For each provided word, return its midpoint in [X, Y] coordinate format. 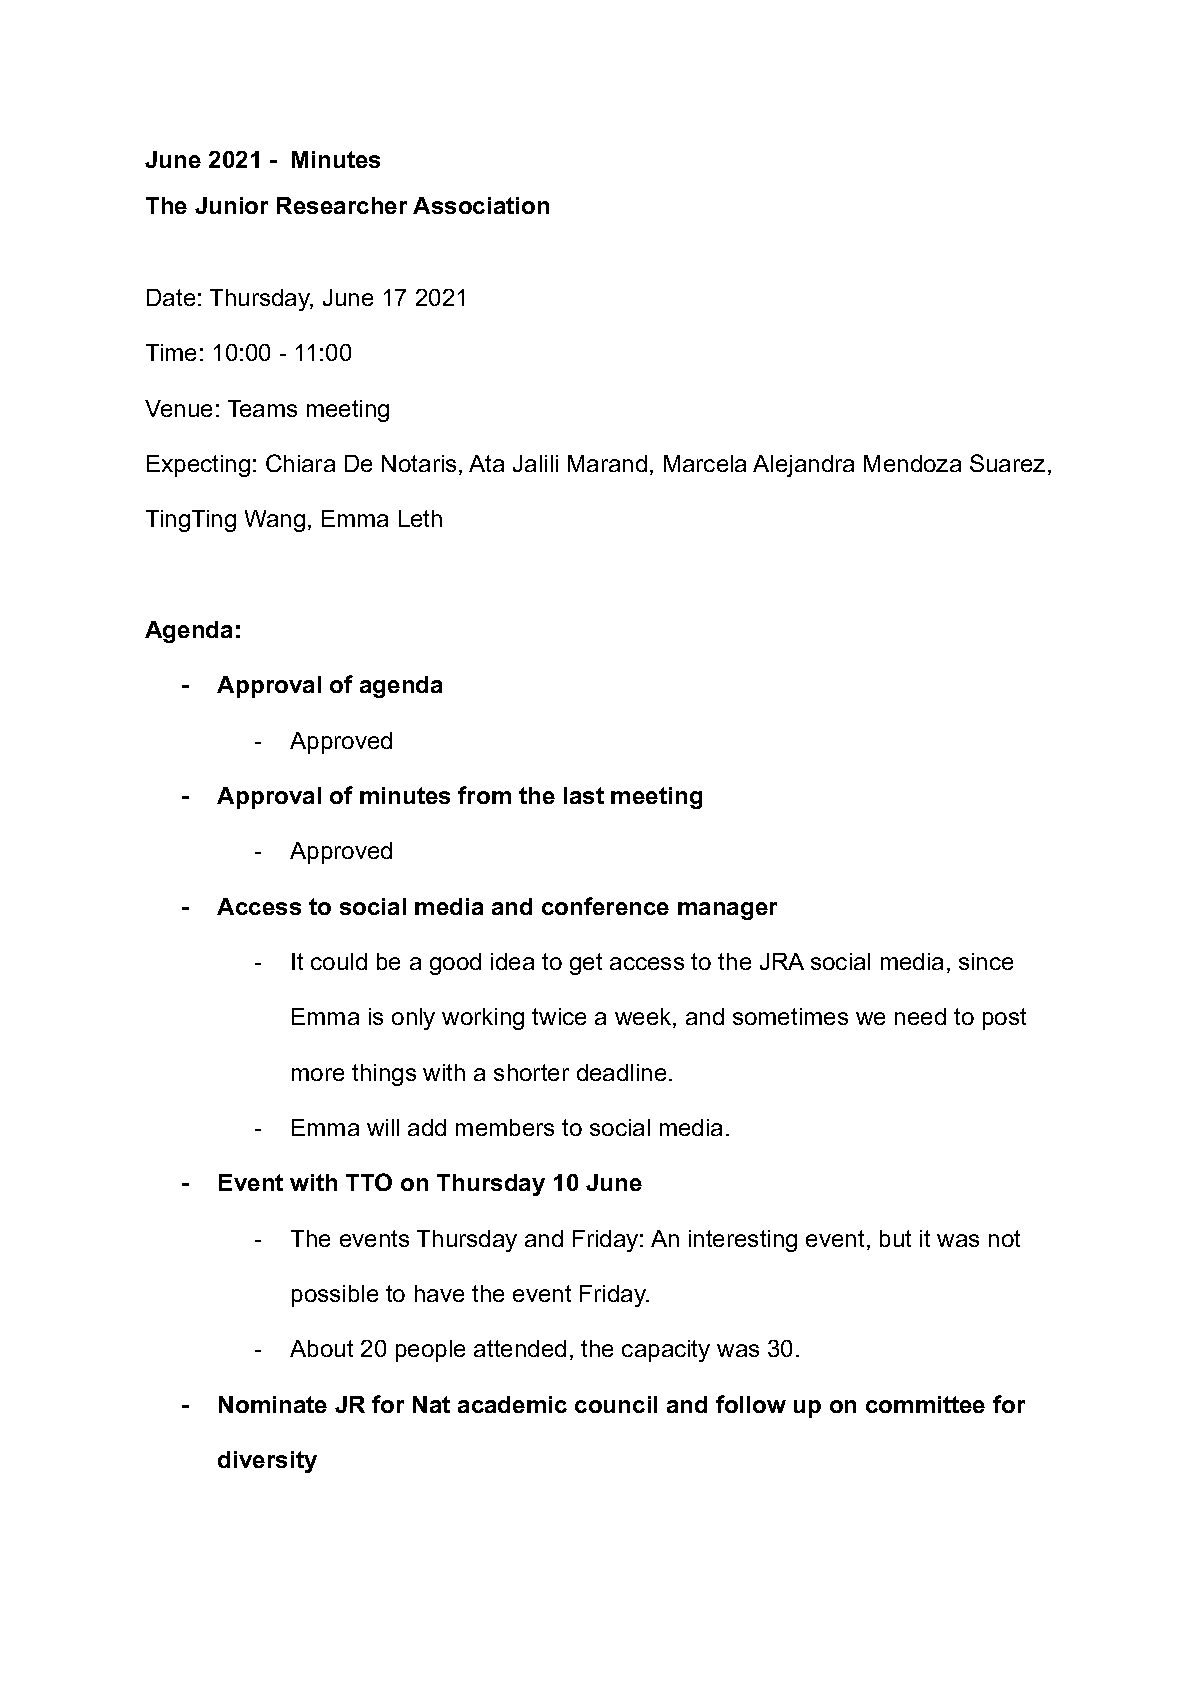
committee [925, 1404]
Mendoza [912, 463]
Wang [275, 521]
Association [481, 205]
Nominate [273, 1404]
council [616, 1404]
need [920, 1016]
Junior [231, 205]
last [584, 795]
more [318, 1074]
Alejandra [803, 466]
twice [559, 1016]
